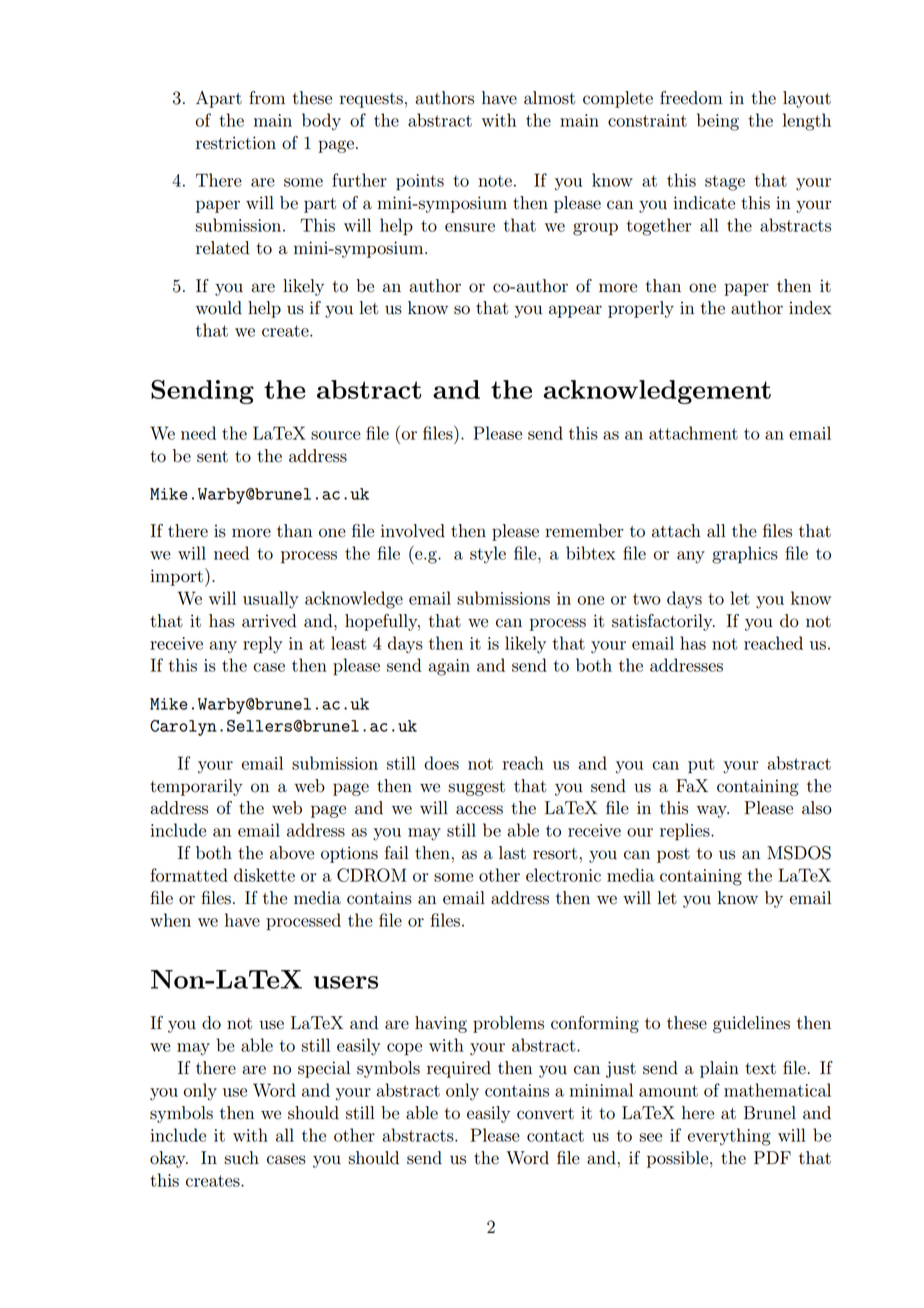 Image resolution: width=924 pixels, height=1308 pixels. What do you see at coordinates (449, 667) in the document?
I see `again` at bounding box center [449, 667].
